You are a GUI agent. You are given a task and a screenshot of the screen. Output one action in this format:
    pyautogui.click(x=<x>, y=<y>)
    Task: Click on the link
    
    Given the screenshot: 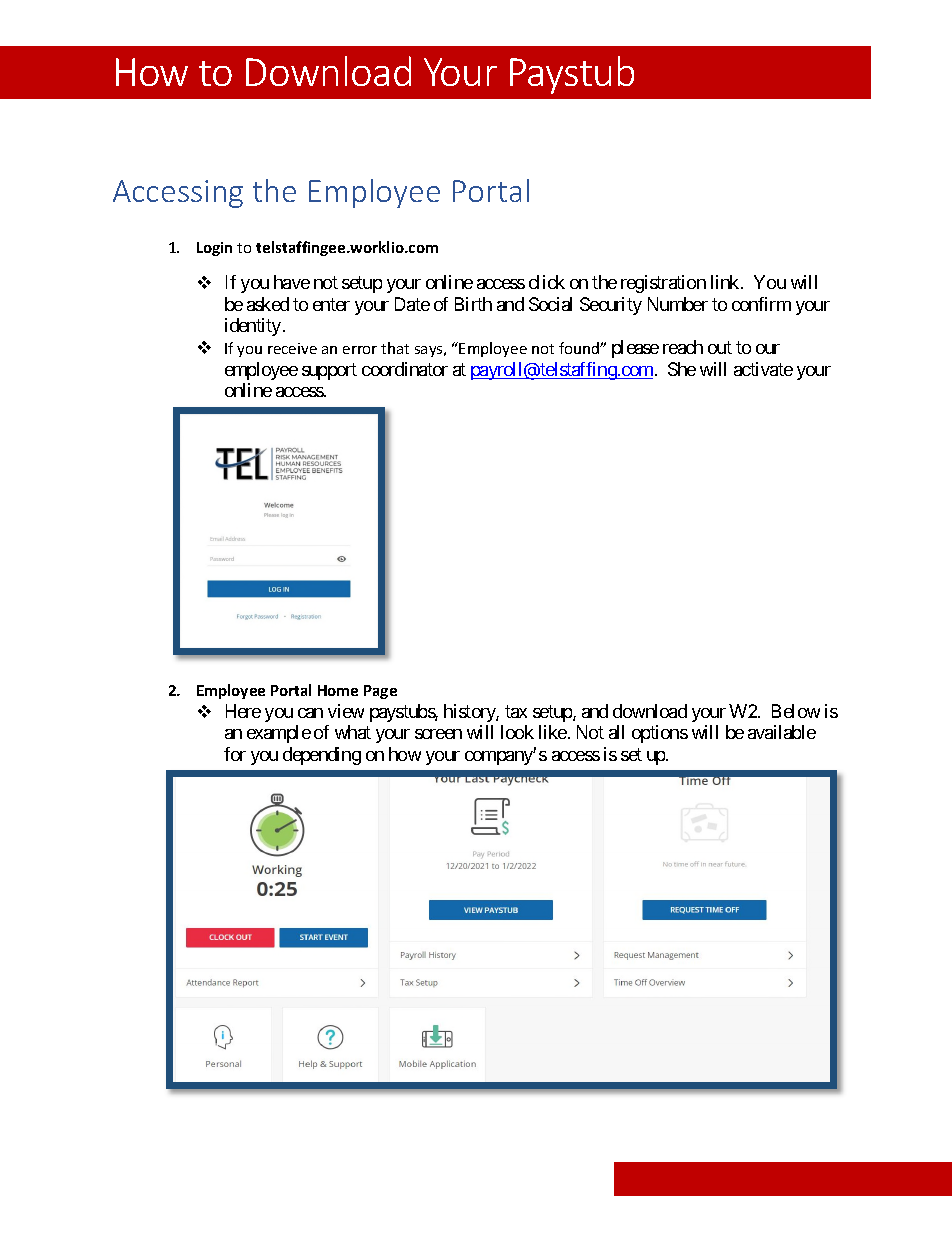 What is the action you would take?
    pyautogui.click(x=726, y=282)
